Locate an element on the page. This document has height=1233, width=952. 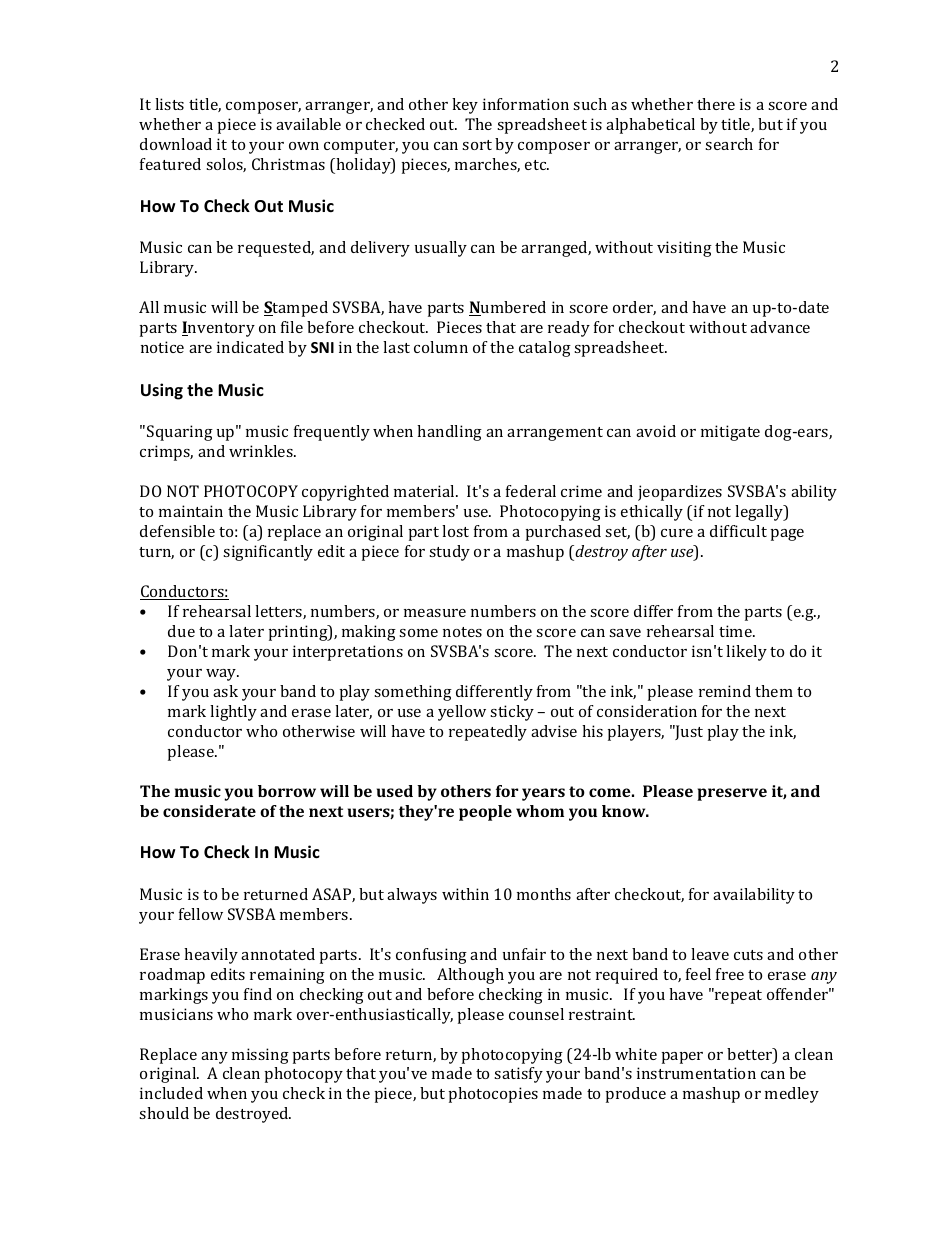
sort is located at coordinates (477, 145).
